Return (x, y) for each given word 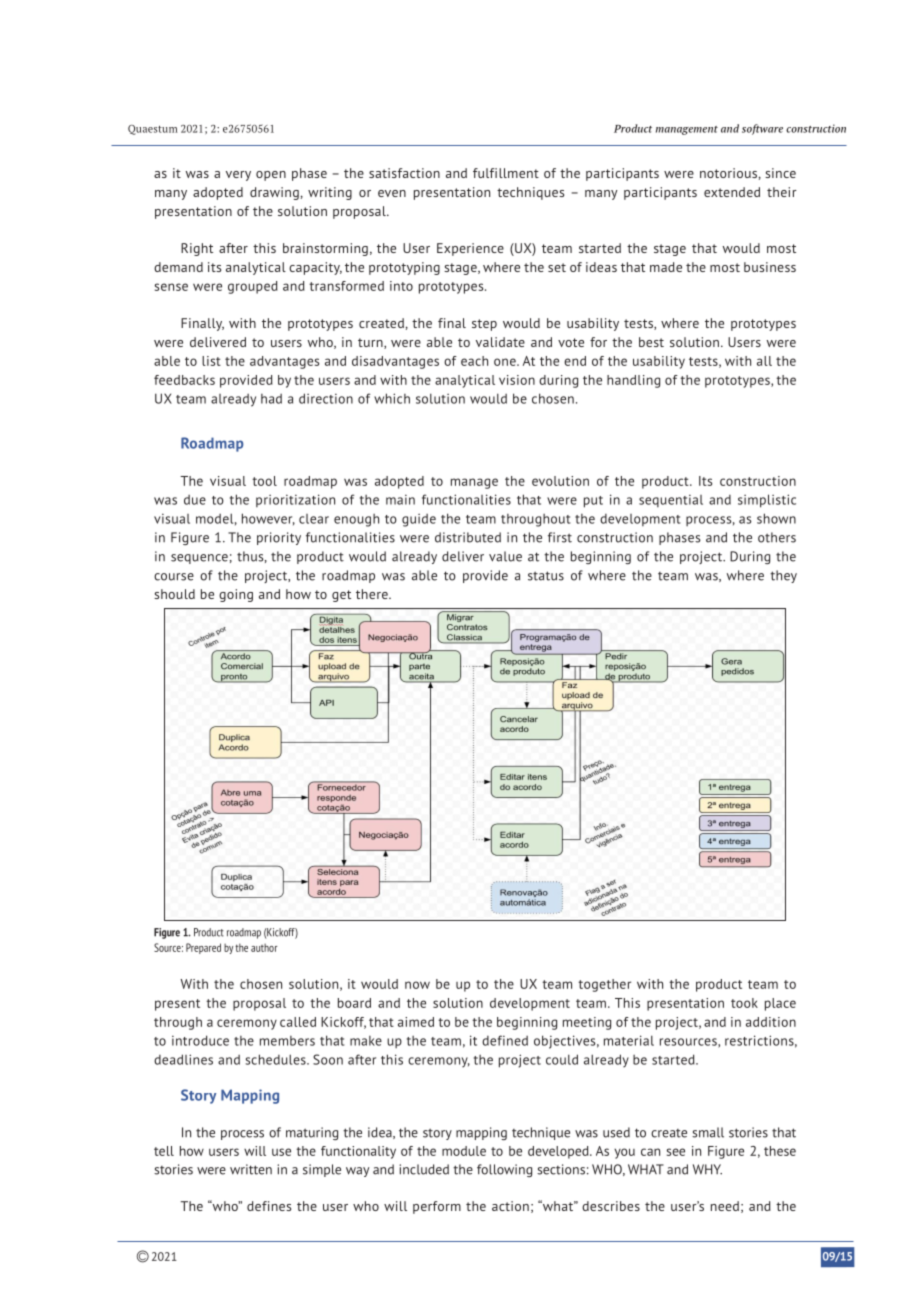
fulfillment (506, 173)
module (464, 1151)
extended (732, 192)
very (238, 176)
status (546, 576)
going (236, 595)
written (251, 1169)
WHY (707, 1169)
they (783, 576)
